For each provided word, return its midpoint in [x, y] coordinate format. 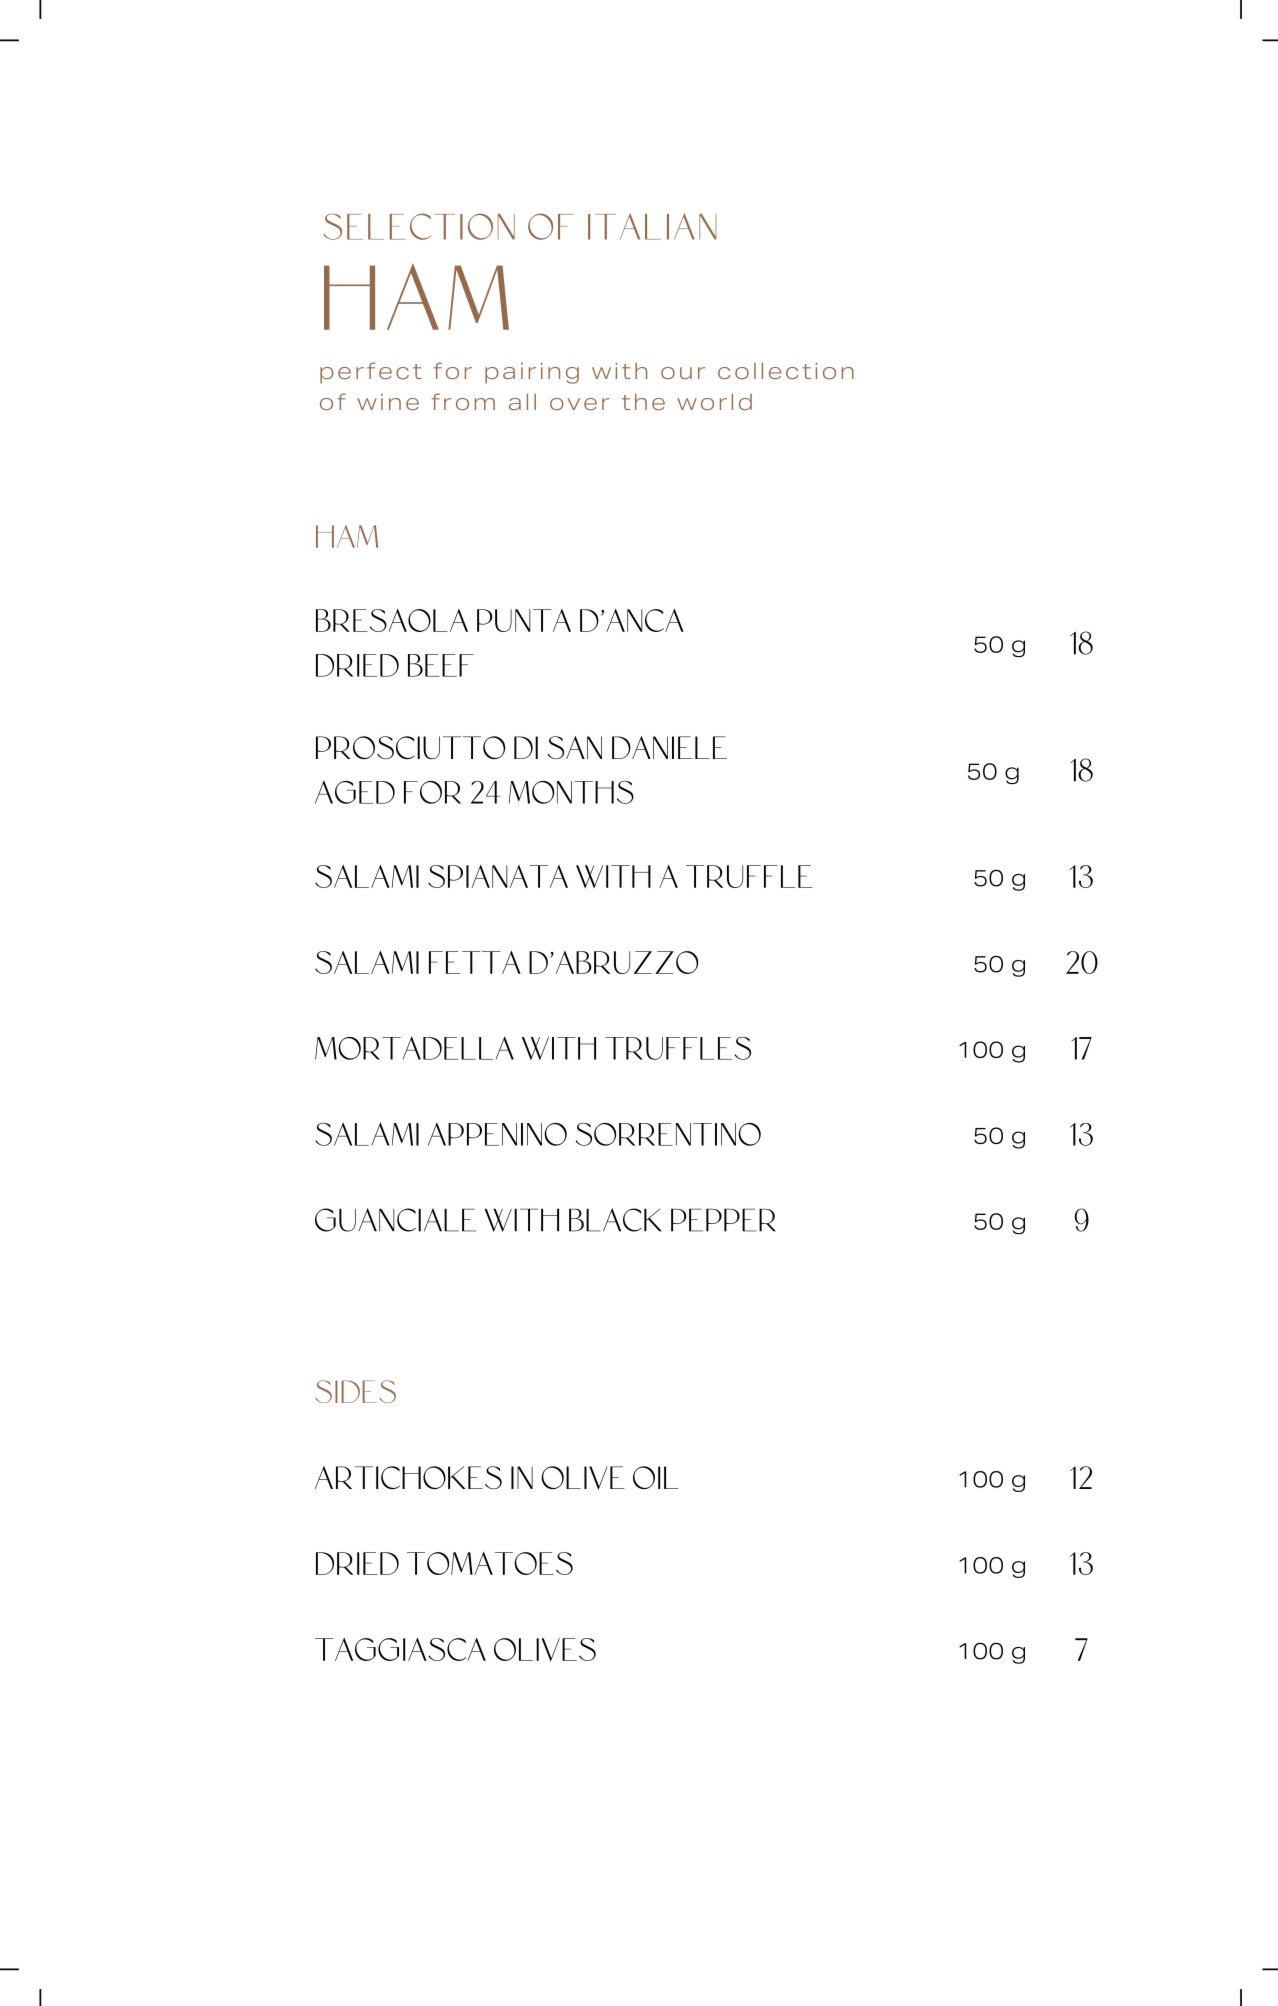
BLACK [615, 1220]
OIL [655, 1477]
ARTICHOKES [408, 1478]
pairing [532, 373]
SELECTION [419, 226]
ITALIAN [652, 226]
